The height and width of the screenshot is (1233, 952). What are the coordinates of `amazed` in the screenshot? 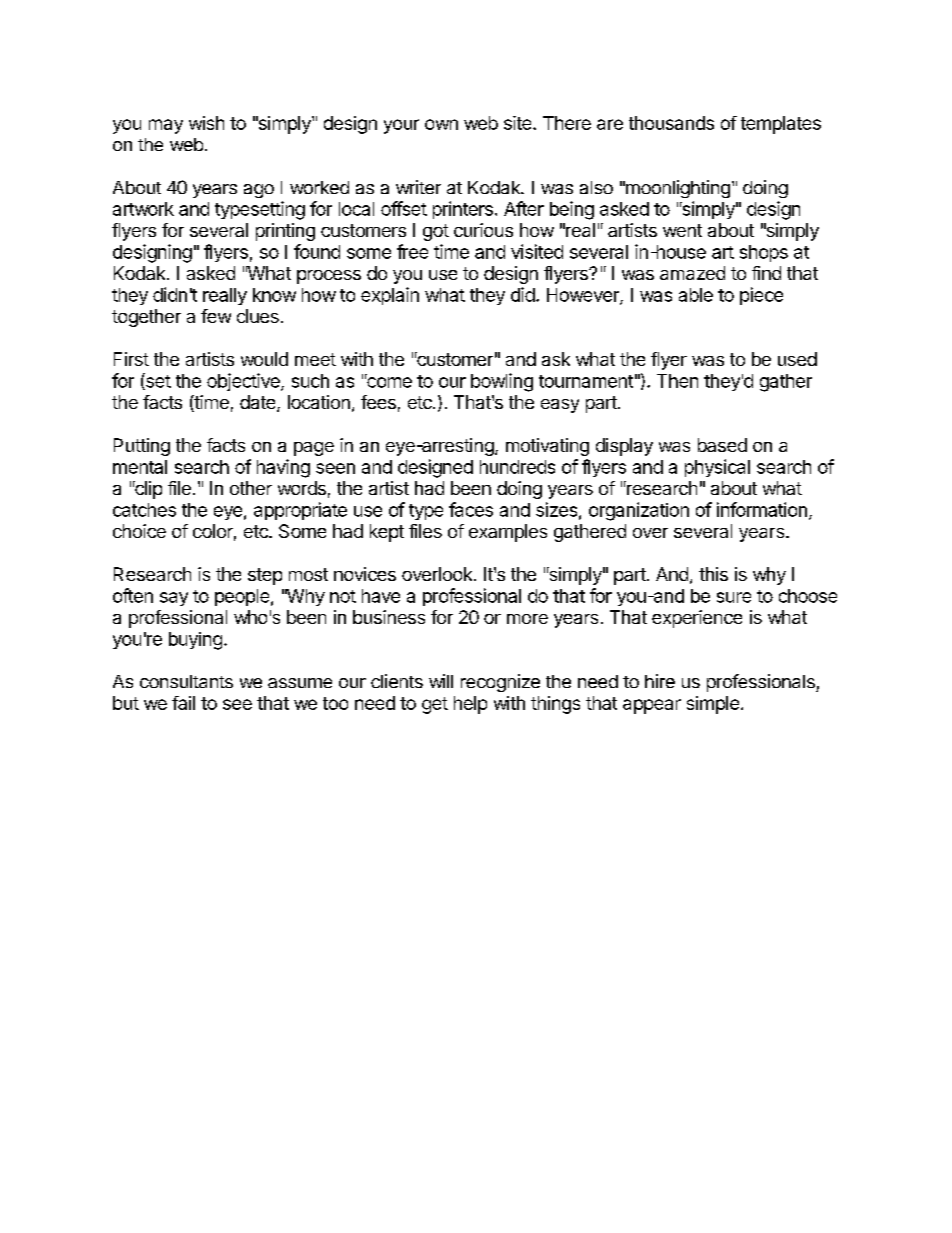 It's located at (692, 273).
